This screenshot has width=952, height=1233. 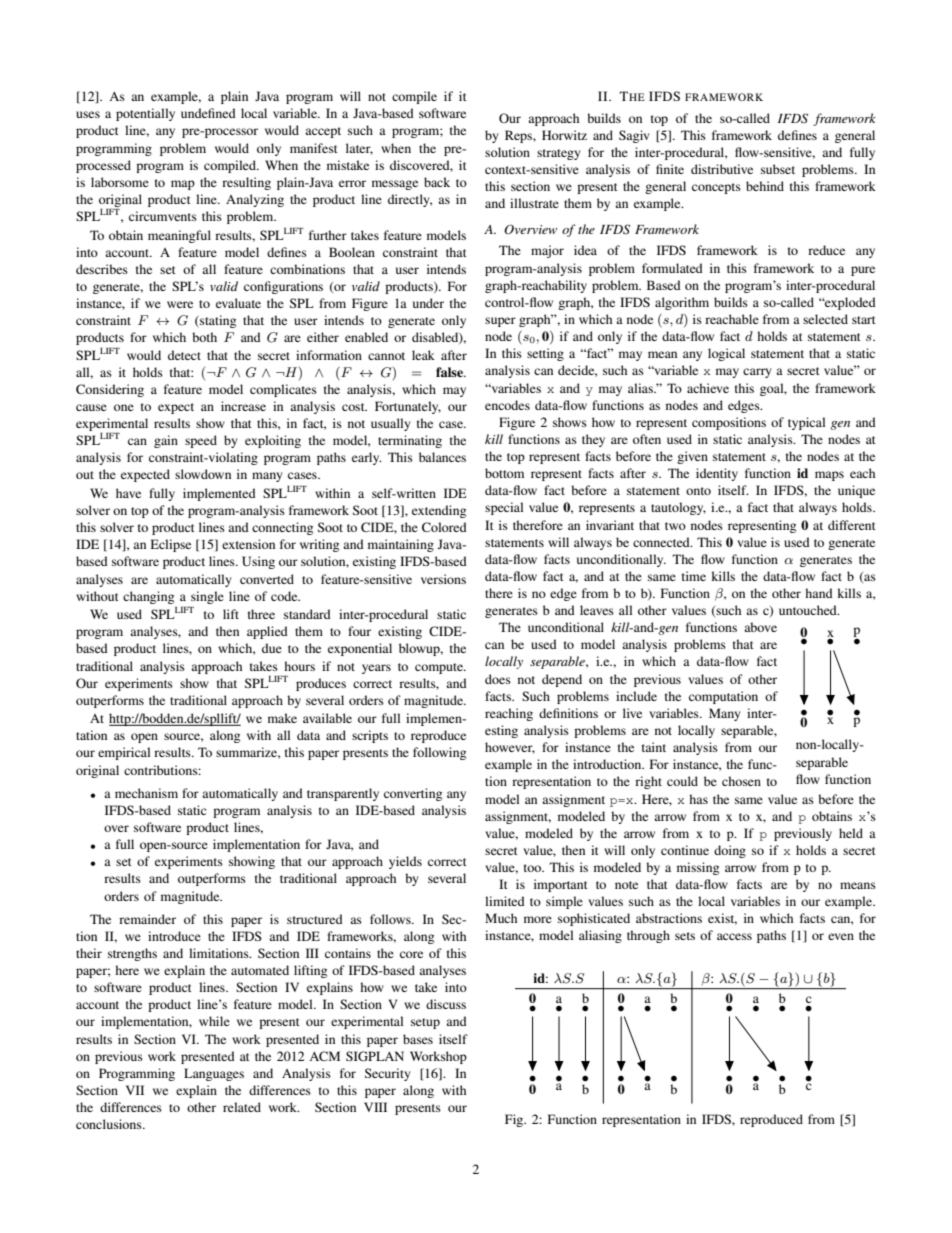 What do you see at coordinates (778, 169) in the screenshot?
I see `subset` at bounding box center [778, 169].
